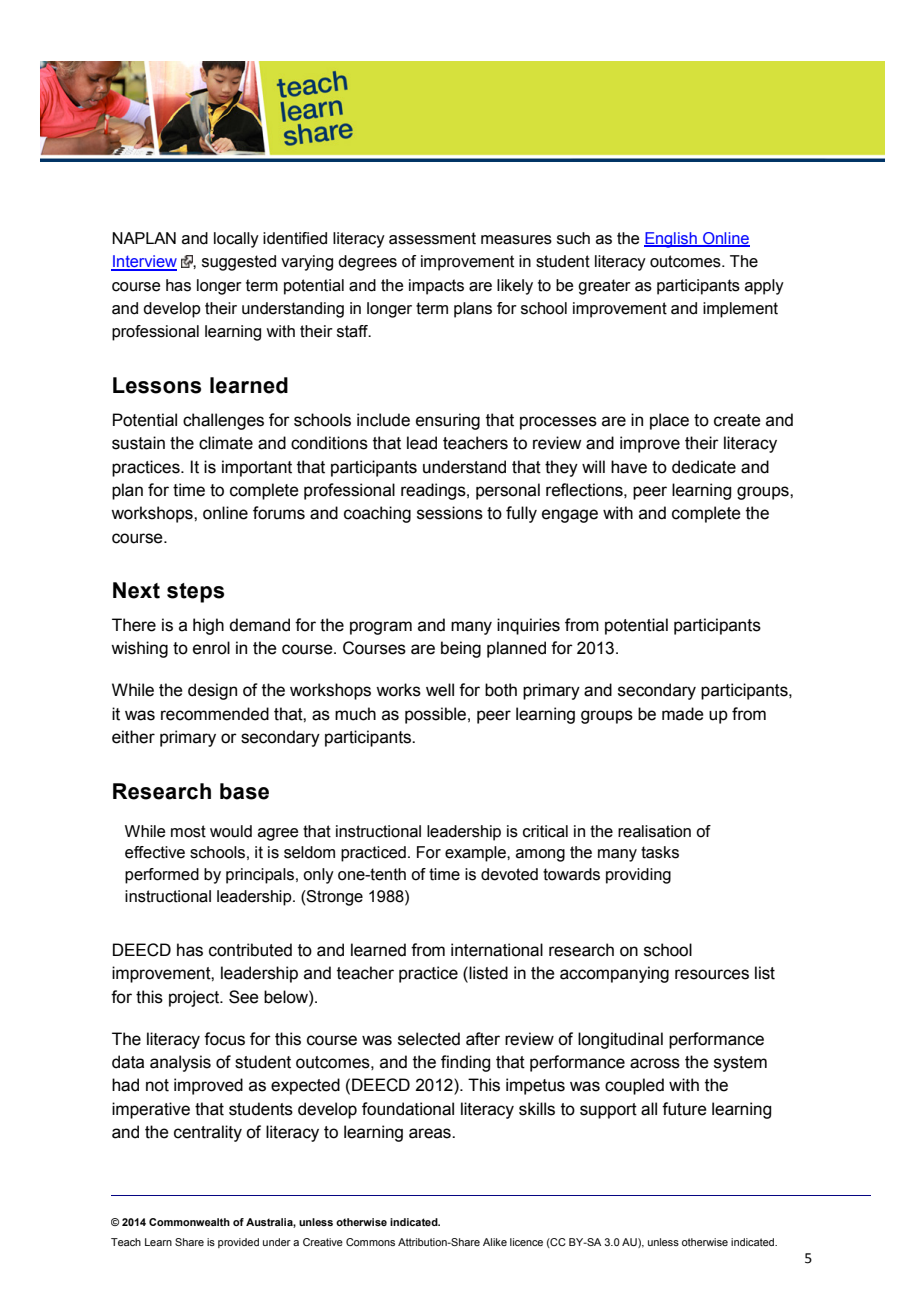 This screenshot has height=1308, width=924. I want to click on engage, so click(570, 516).
